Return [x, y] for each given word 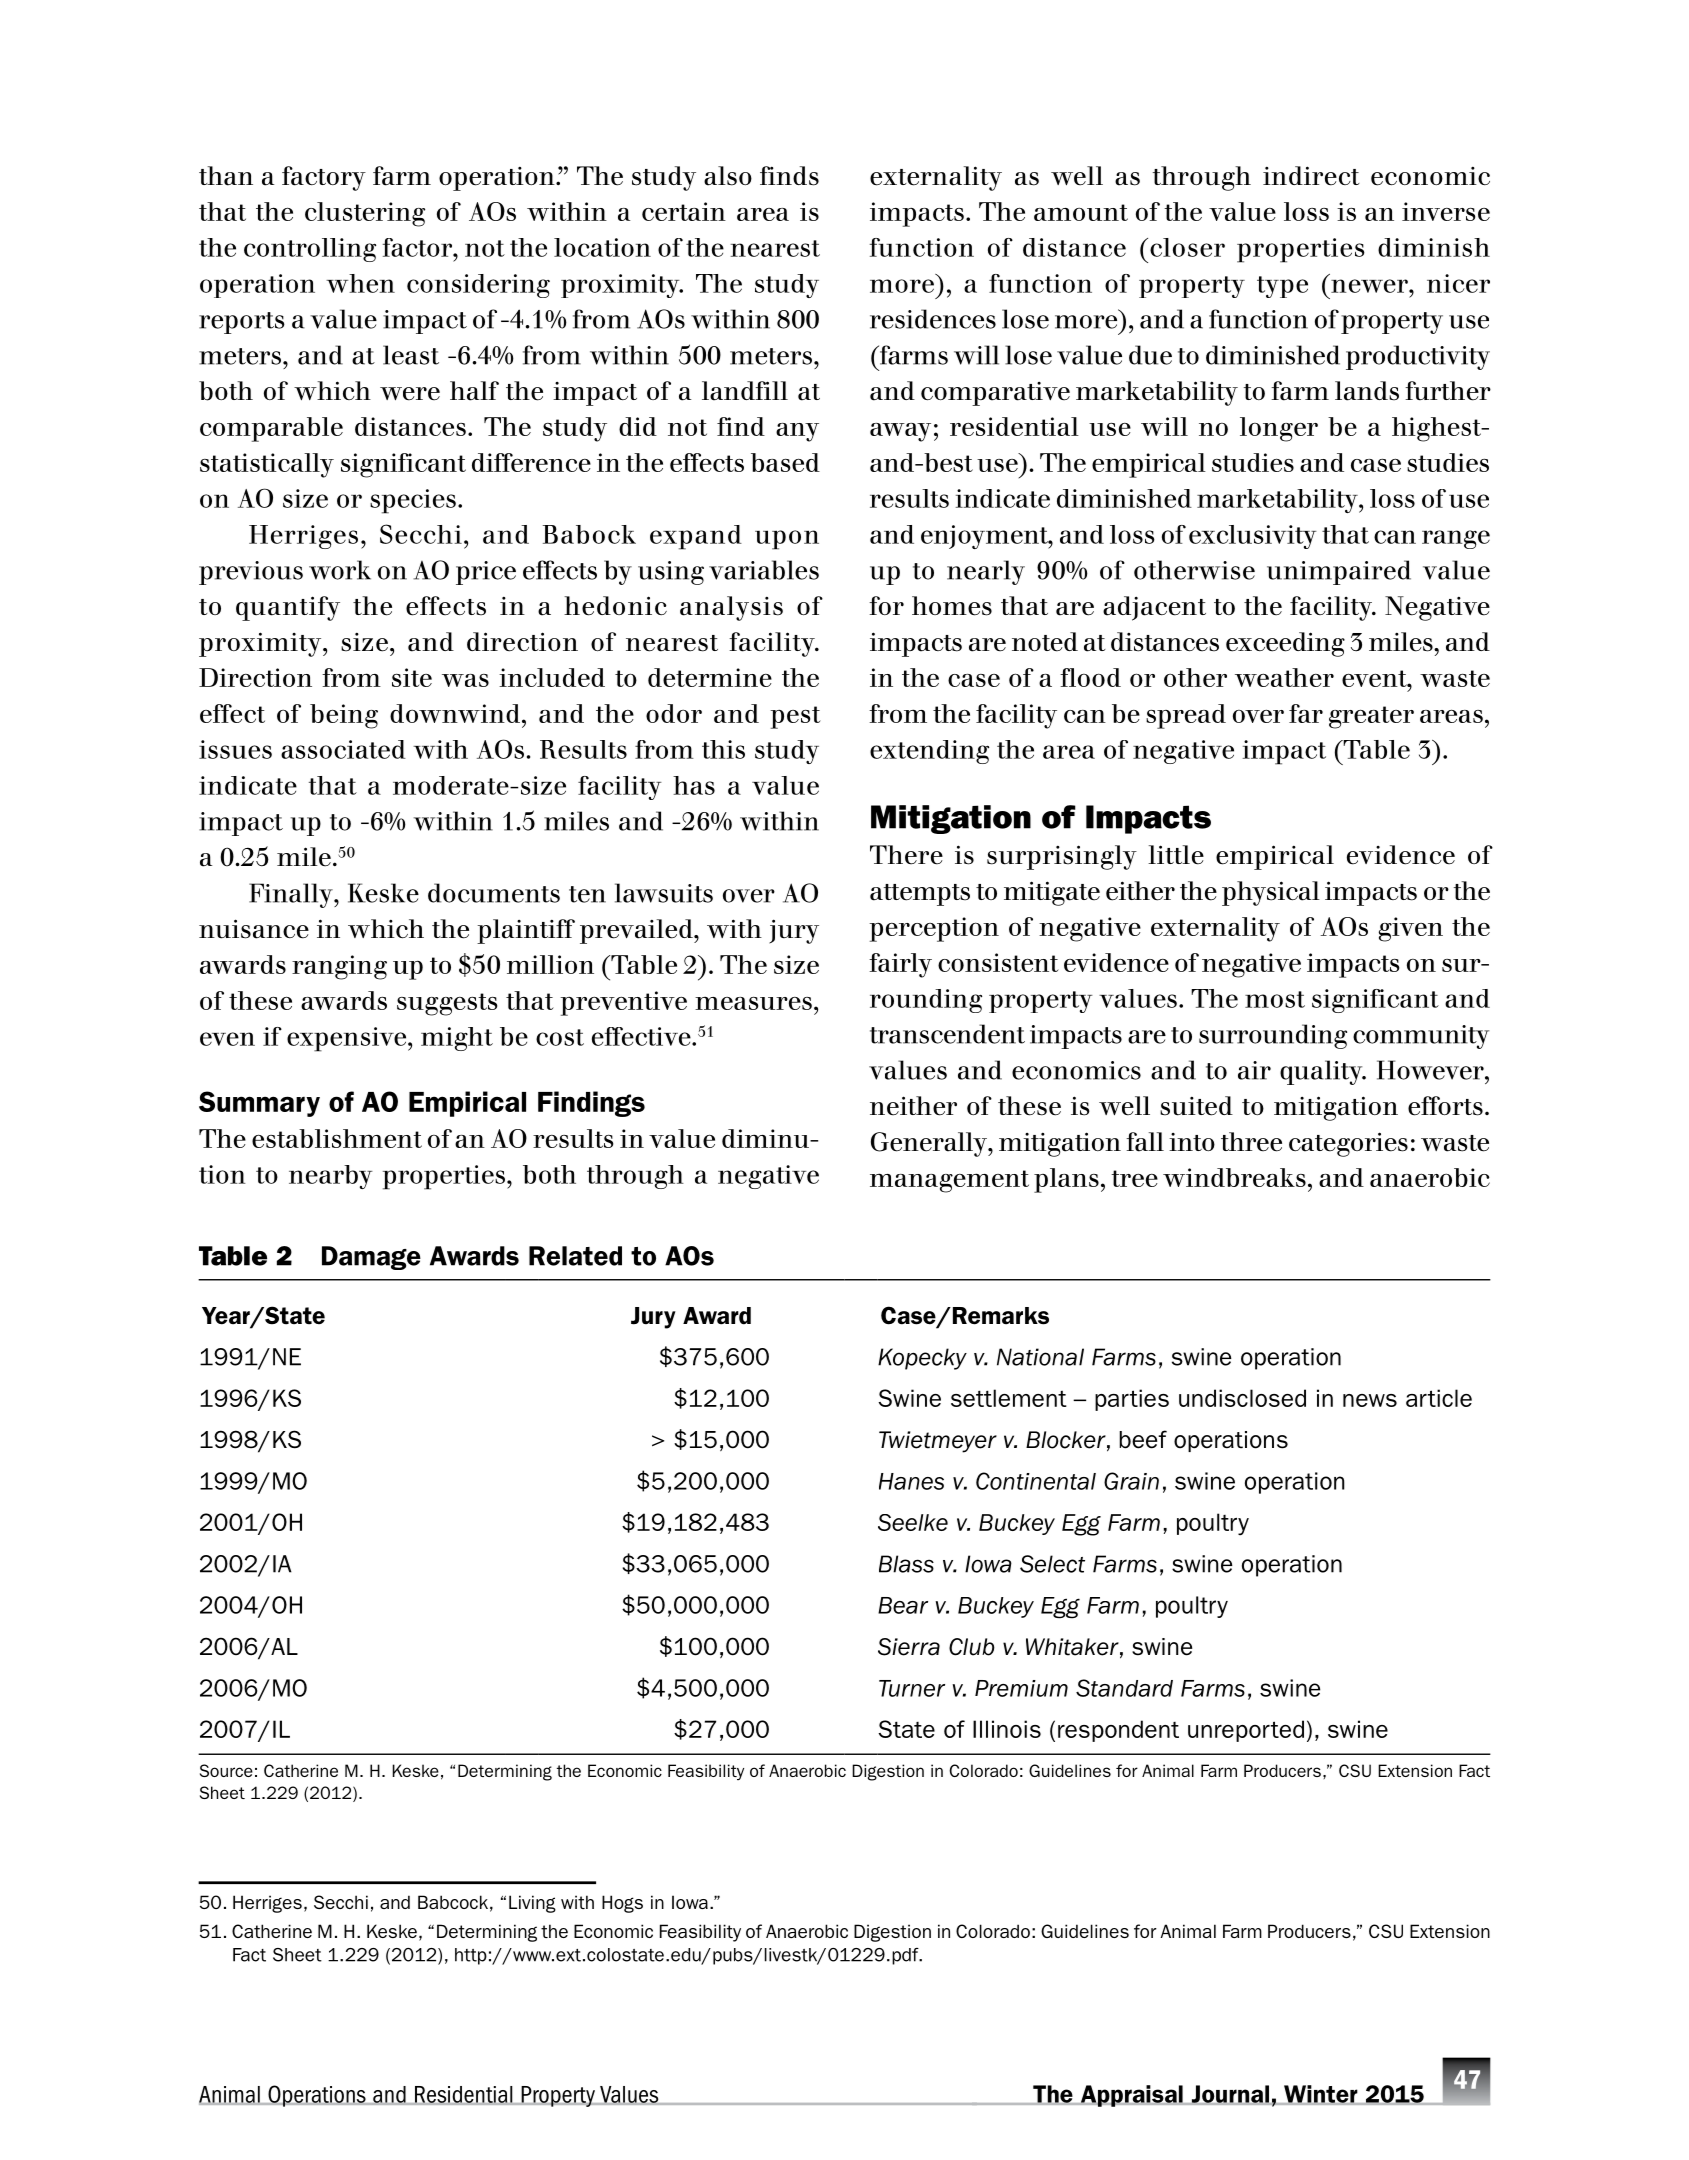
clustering [365, 214]
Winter [1321, 2095]
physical [1271, 893]
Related [575, 1256]
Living [532, 1904]
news [1370, 1400]
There [906, 855]
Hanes [911, 1481]
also [728, 176]
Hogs [622, 1904]
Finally [292, 895]
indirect [1311, 176]
